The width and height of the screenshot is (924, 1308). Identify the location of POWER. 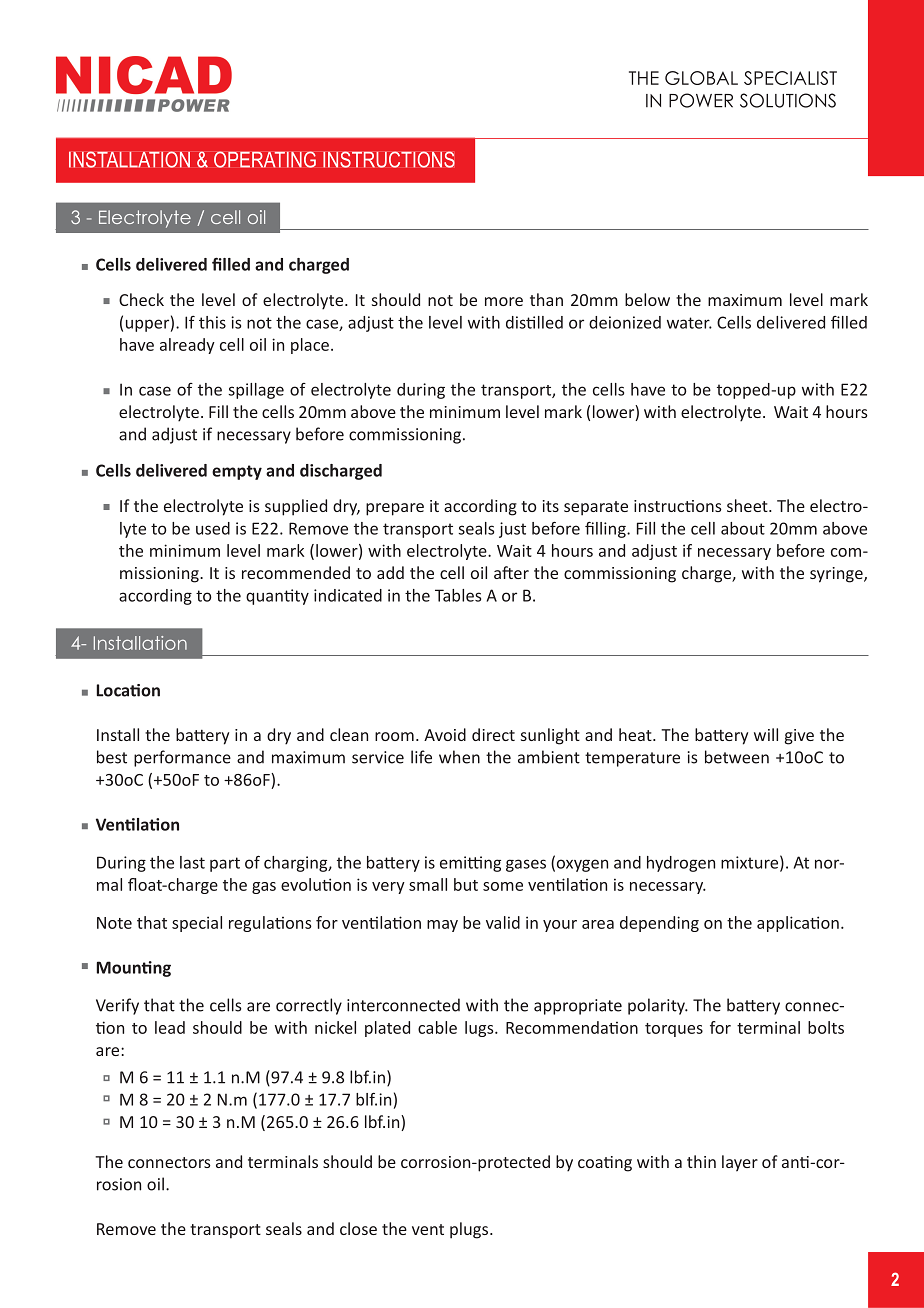
(701, 100).
